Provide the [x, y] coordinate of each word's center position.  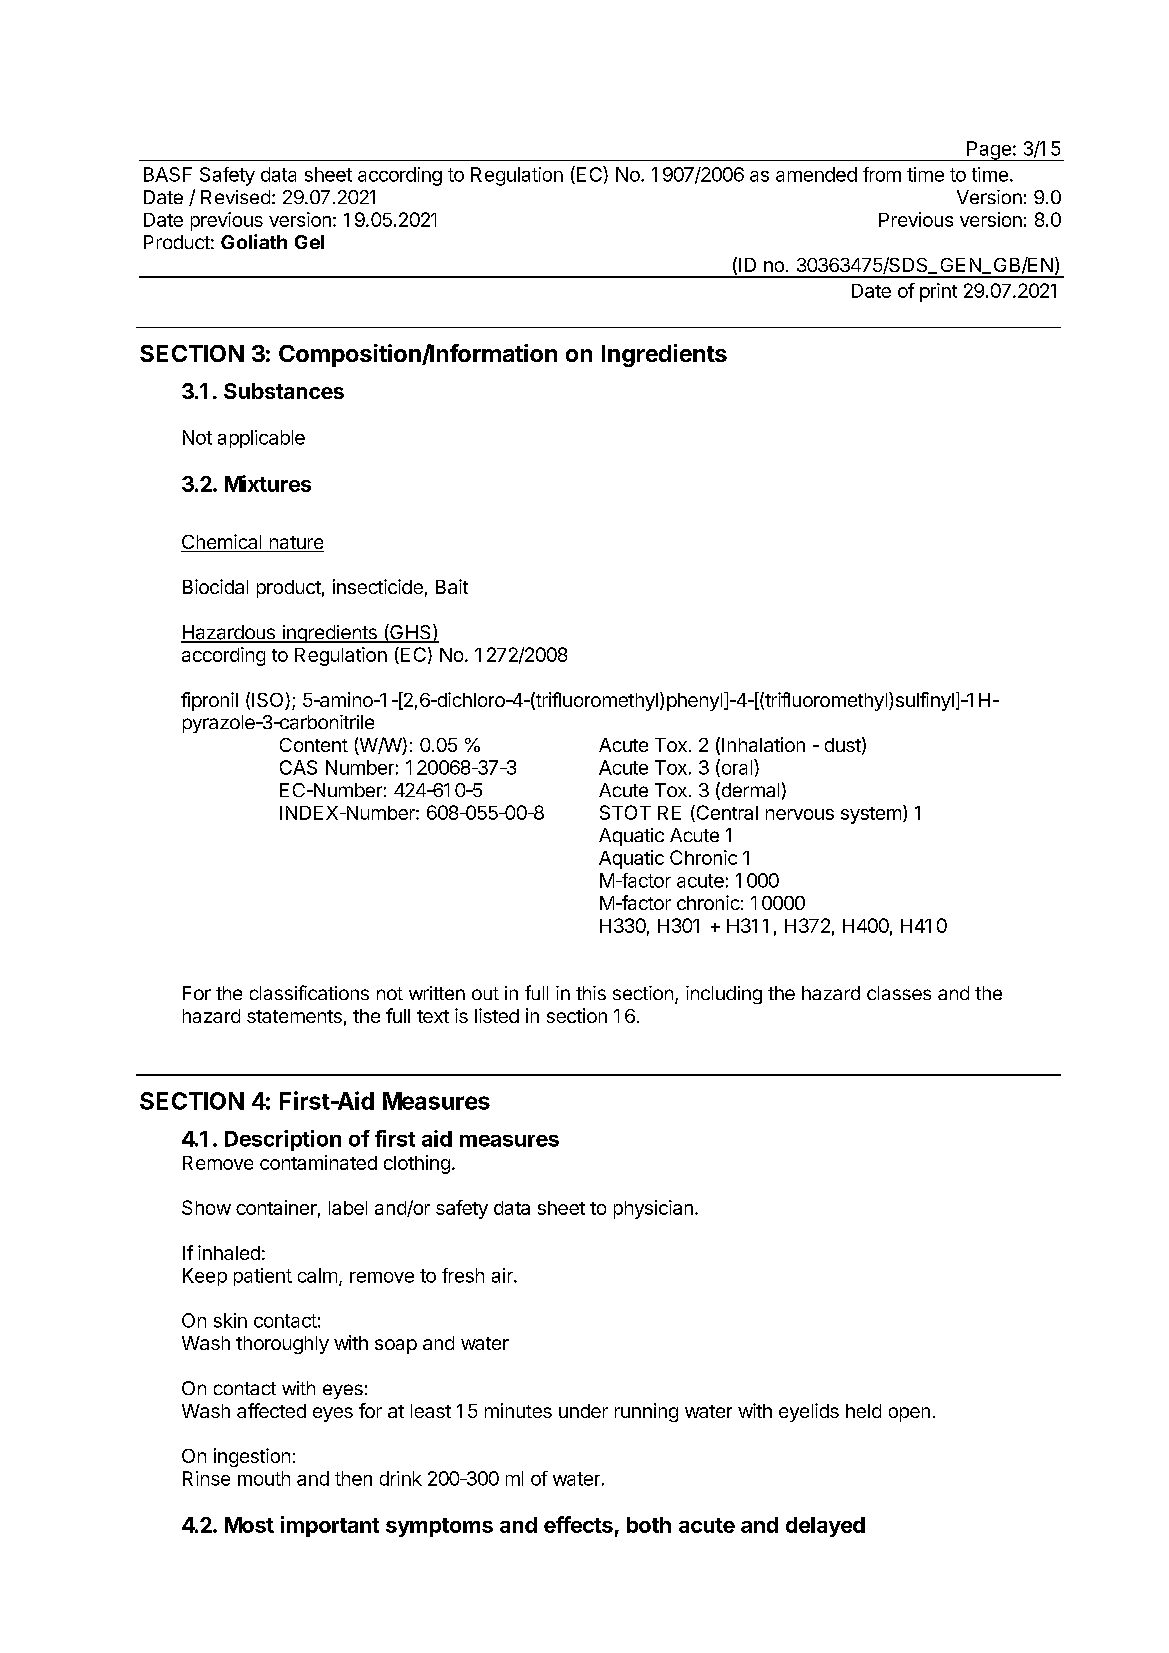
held [863, 1411]
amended [816, 174]
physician [653, 1209]
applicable [261, 439]
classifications [309, 992]
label [348, 1208]
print [938, 292]
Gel [309, 242]
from [882, 174]
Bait [452, 586]
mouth [264, 1478]
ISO [269, 701]
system [871, 815]
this [591, 993]
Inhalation [763, 744]
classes [899, 993]
